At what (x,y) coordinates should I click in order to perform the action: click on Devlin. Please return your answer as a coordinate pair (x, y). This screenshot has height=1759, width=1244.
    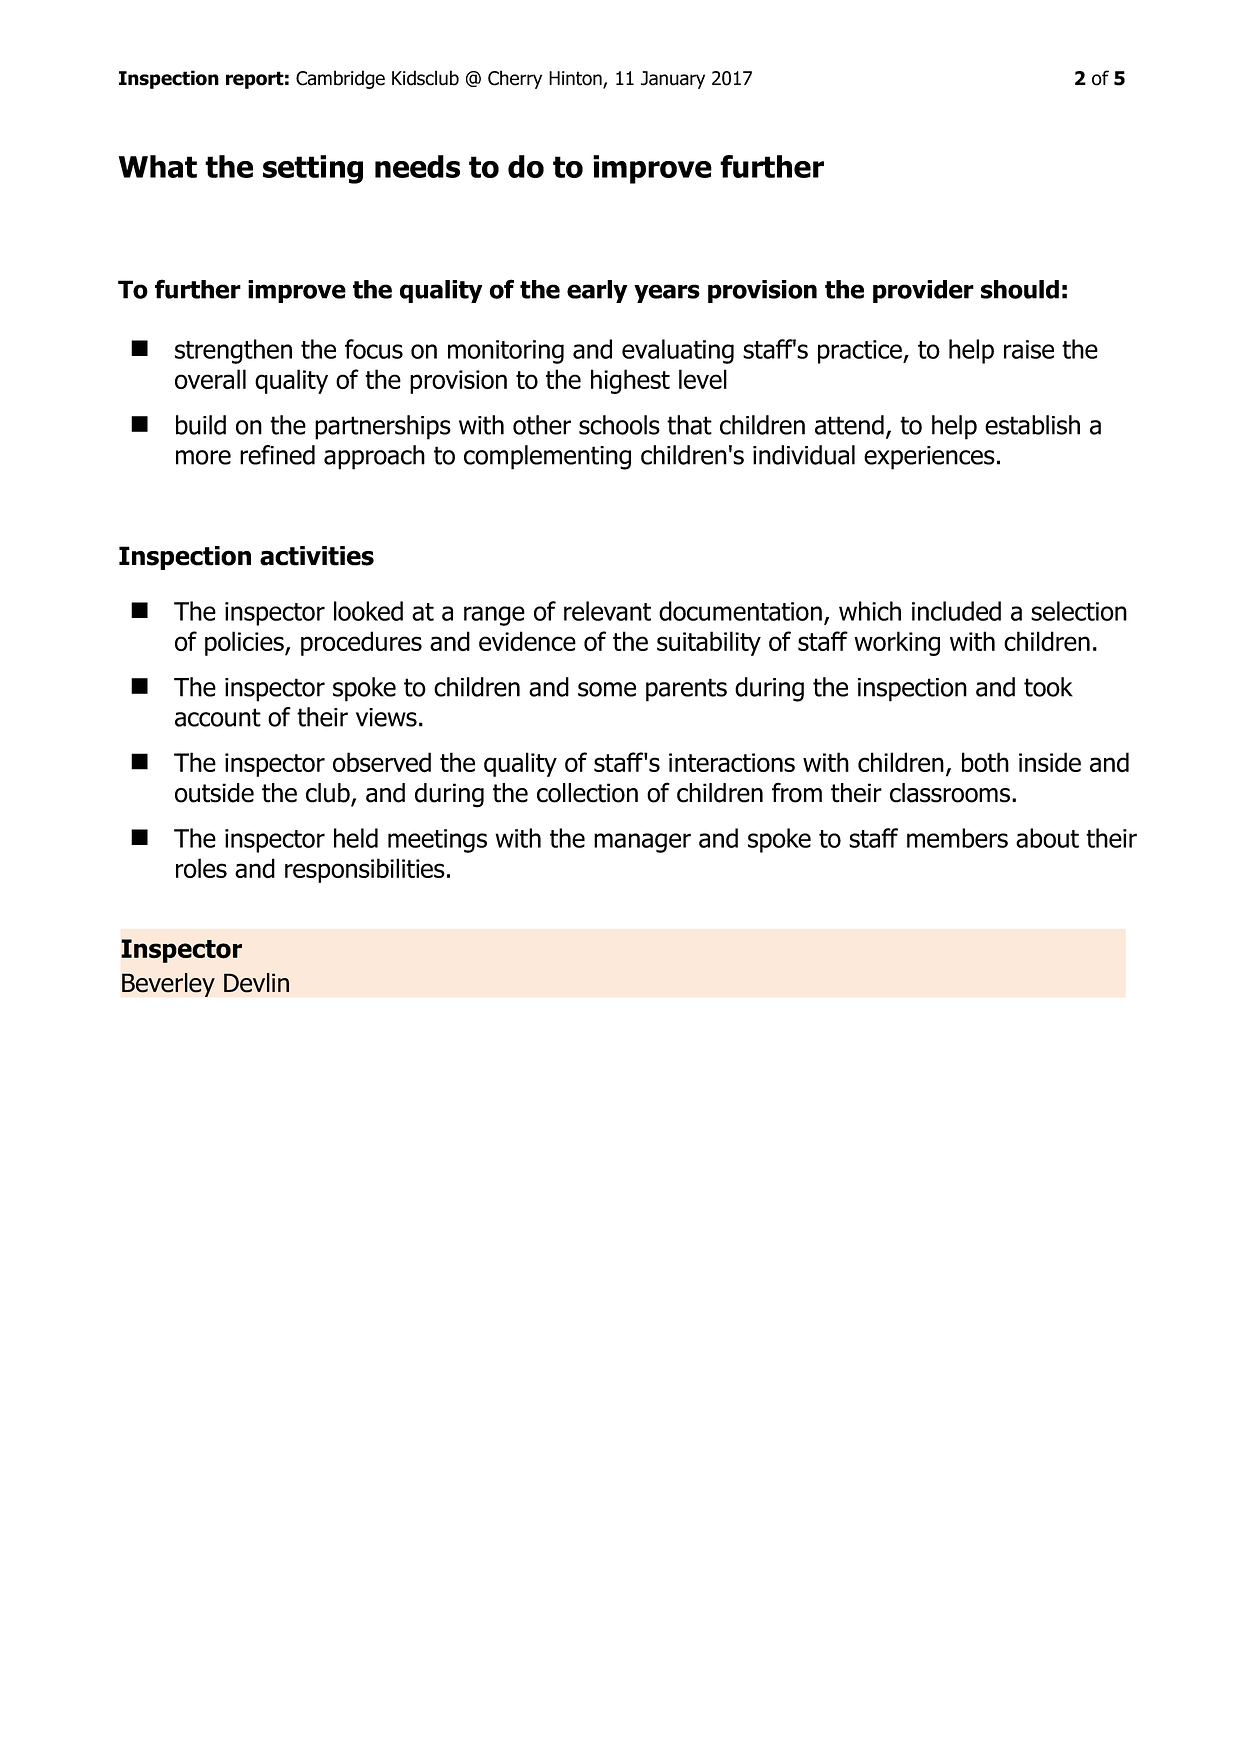
    Looking at the image, I should click on (256, 983).
